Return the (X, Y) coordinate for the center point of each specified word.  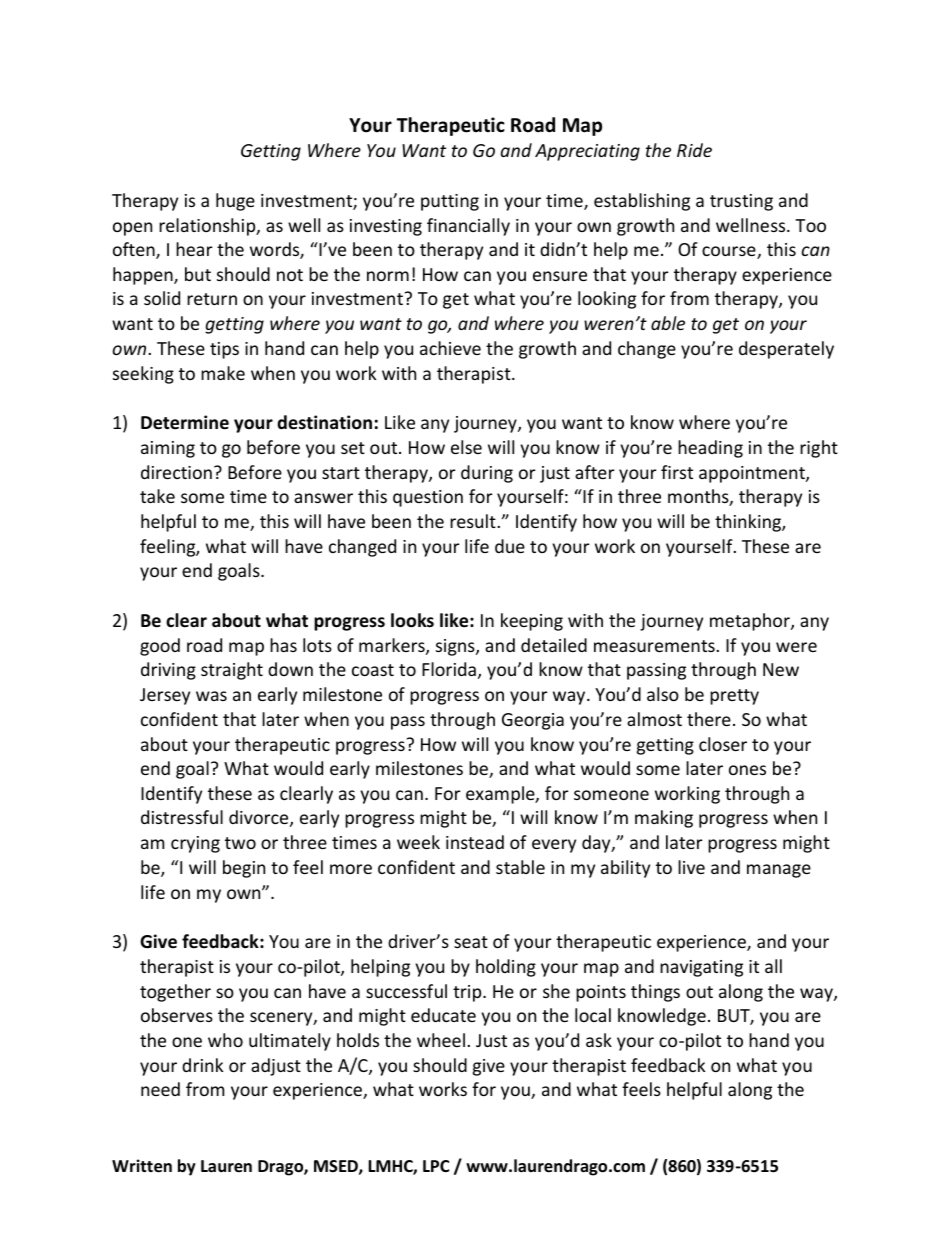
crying (195, 844)
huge (235, 202)
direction (176, 472)
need (160, 1089)
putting (450, 202)
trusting (741, 202)
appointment (753, 474)
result (474, 521)
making (664, 819)
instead (475, 842)
